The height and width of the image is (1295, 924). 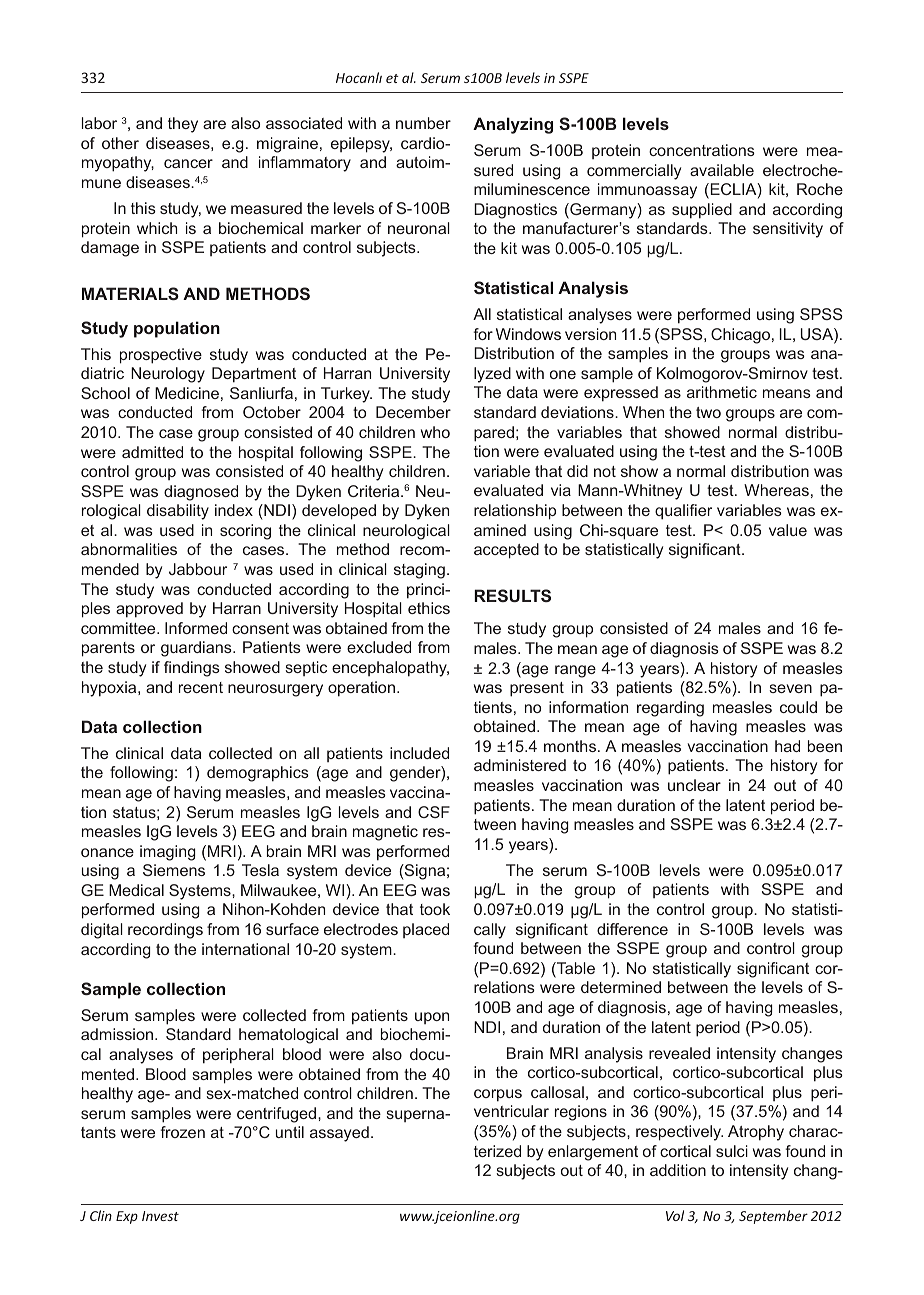 What do you see at coordinates (722, 170) in the image?
I see `available` at bounding box center [722, 170].
